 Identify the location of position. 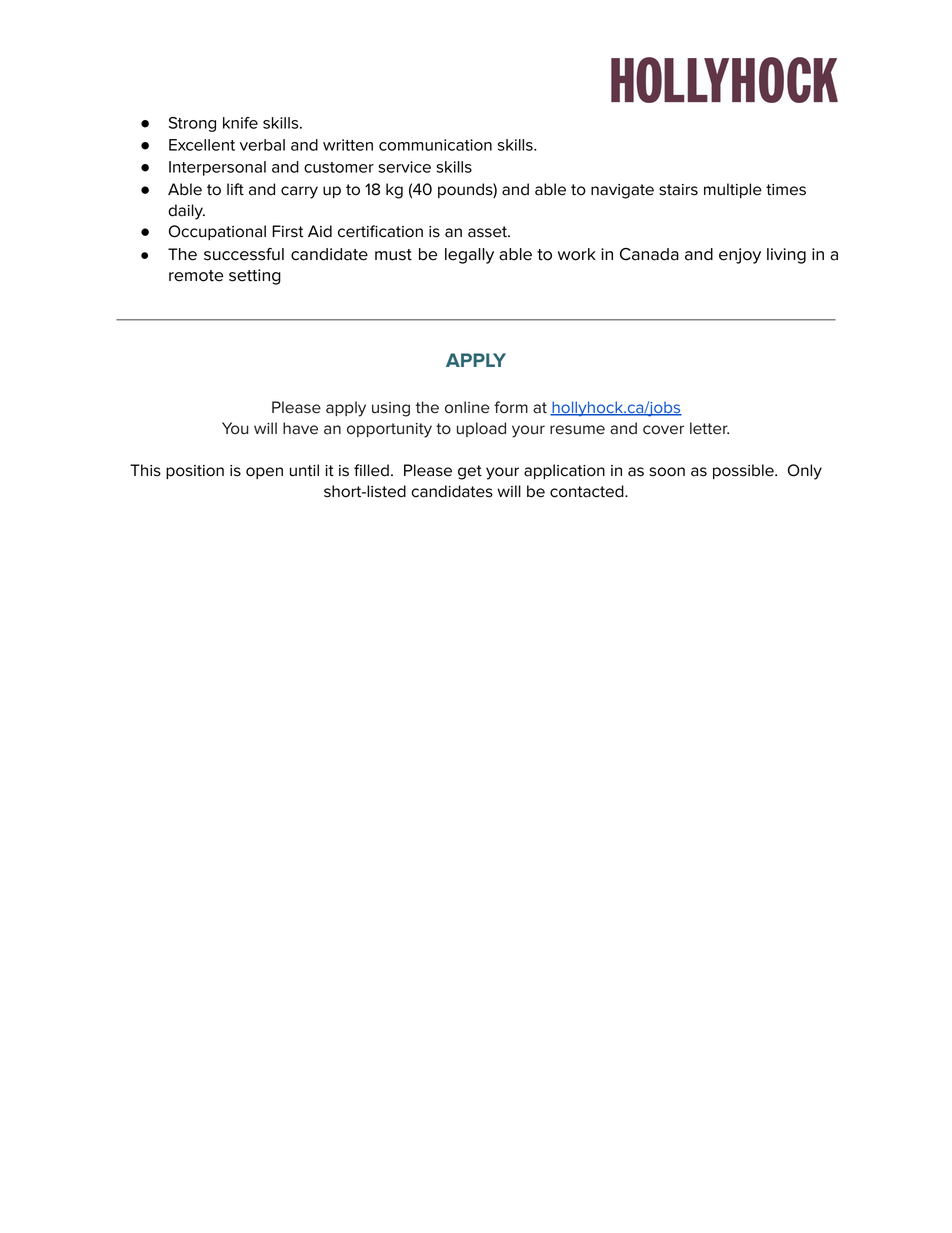
(195, 472).
